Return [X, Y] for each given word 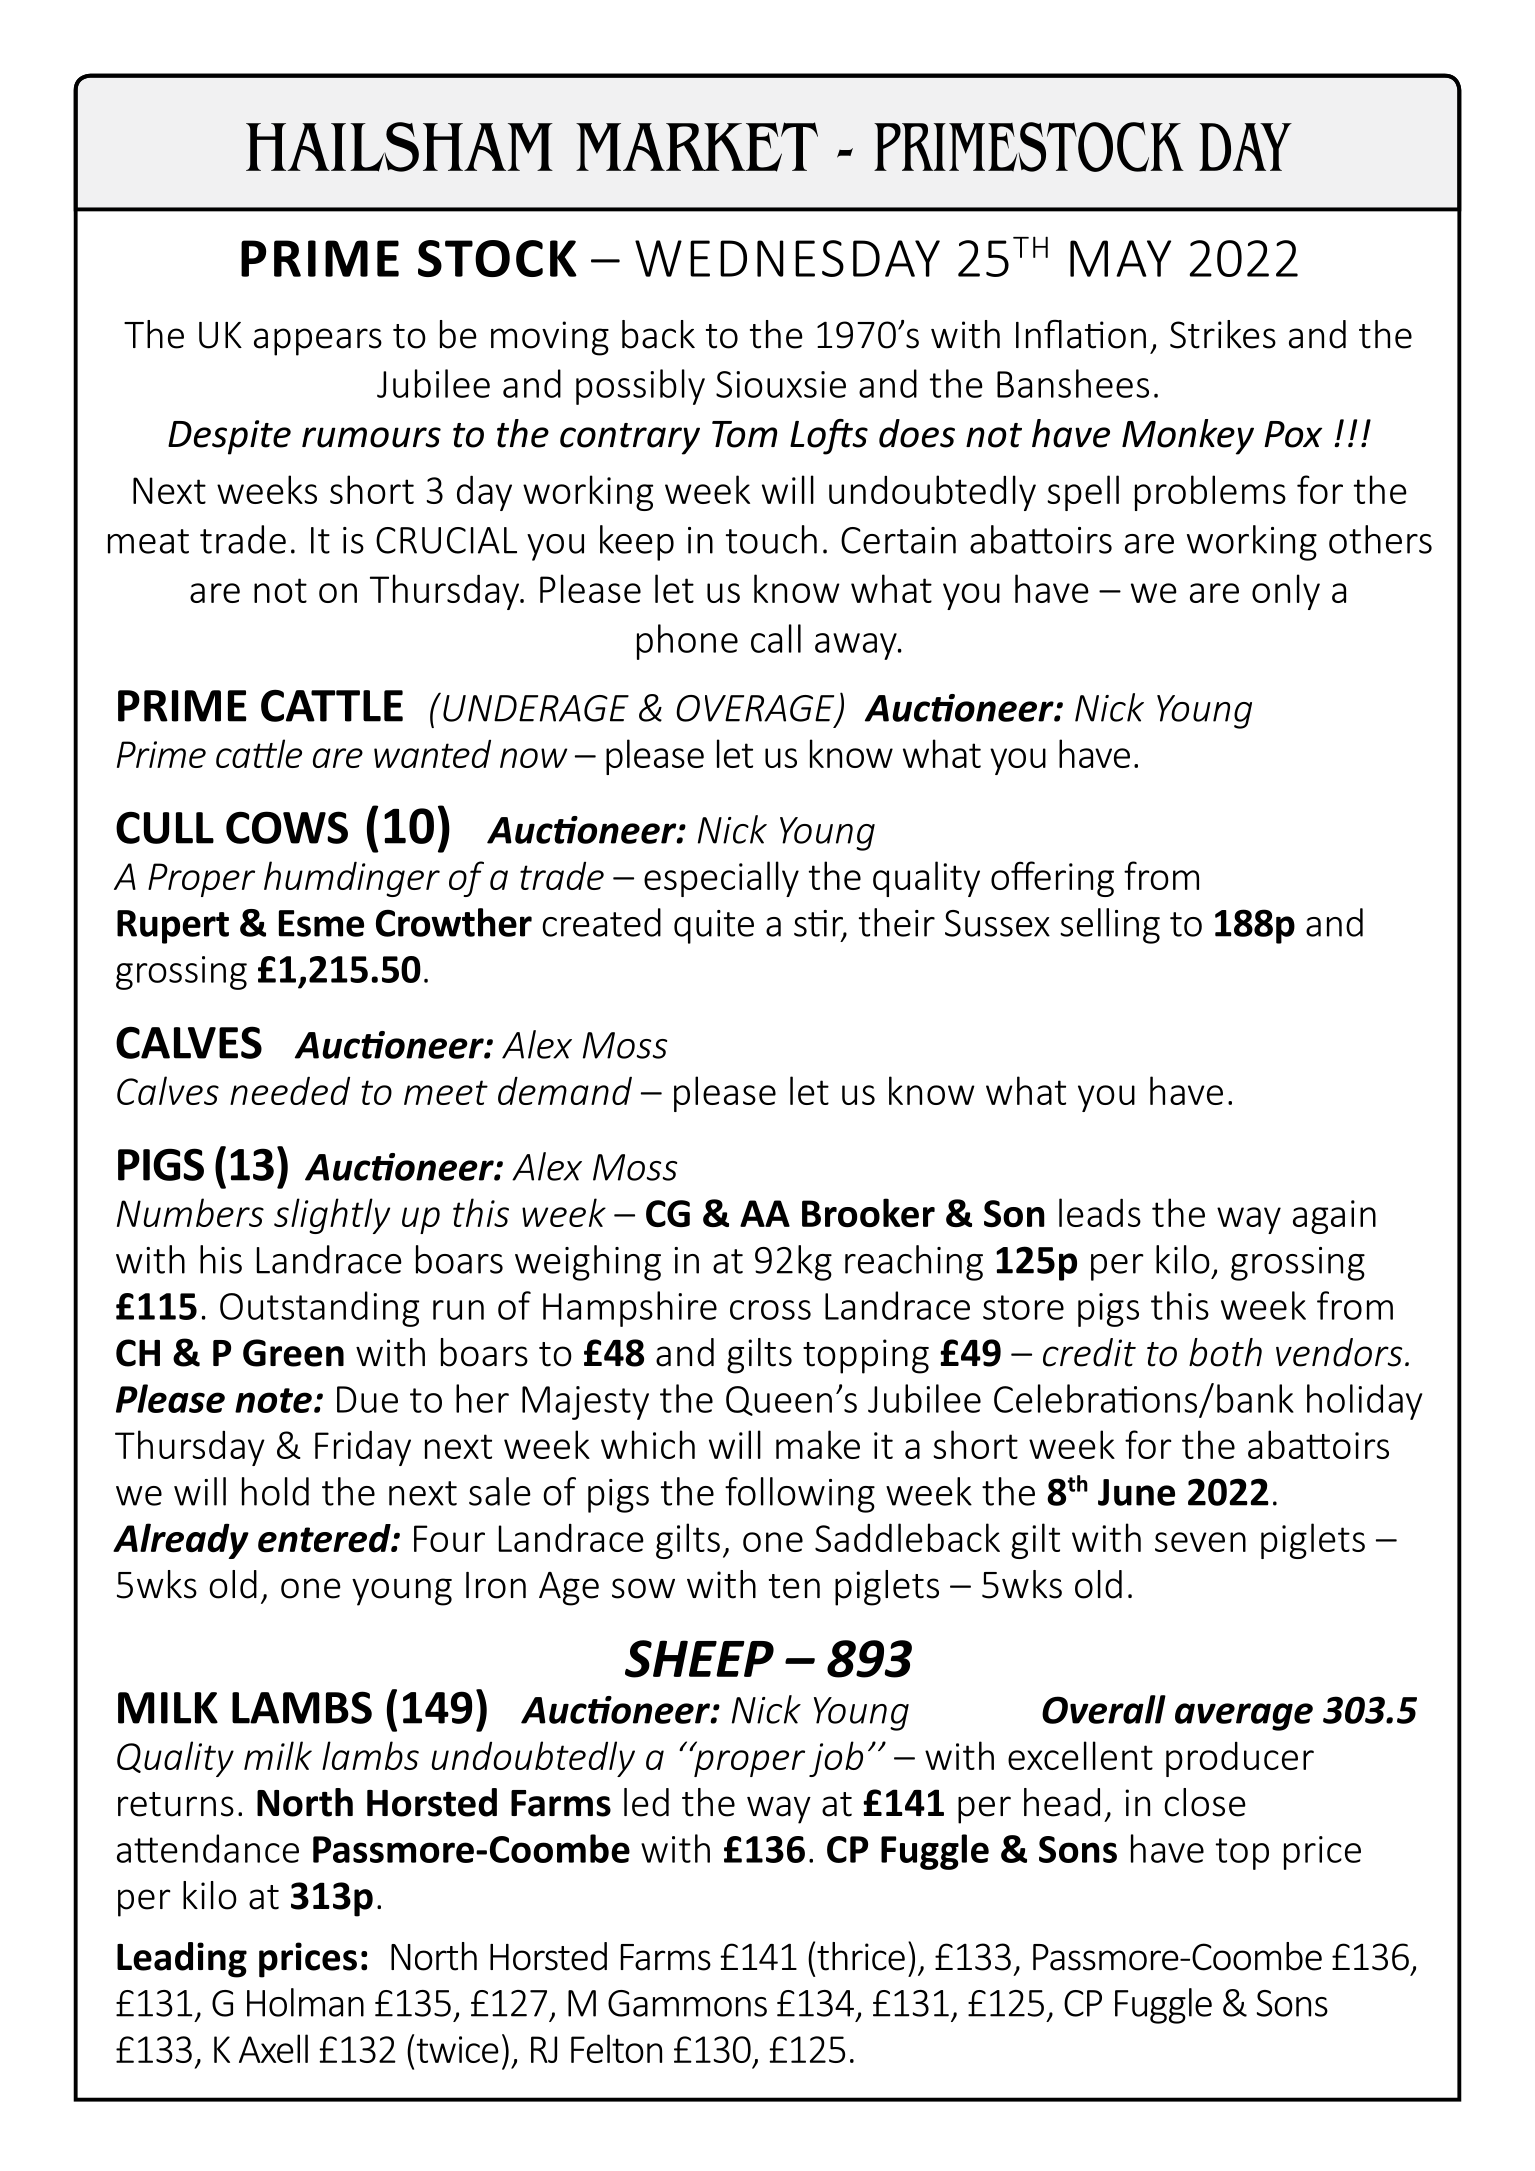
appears [318, 342]
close [1205, 1802]
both [1225, 1352]
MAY [1120, 258]
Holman [305, 2002]
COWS [287, 827]
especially [721, 879]
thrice [861, 1956]
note [273, 1400]
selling [1110, 926]
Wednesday [787, 258]
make [818, 1444]
